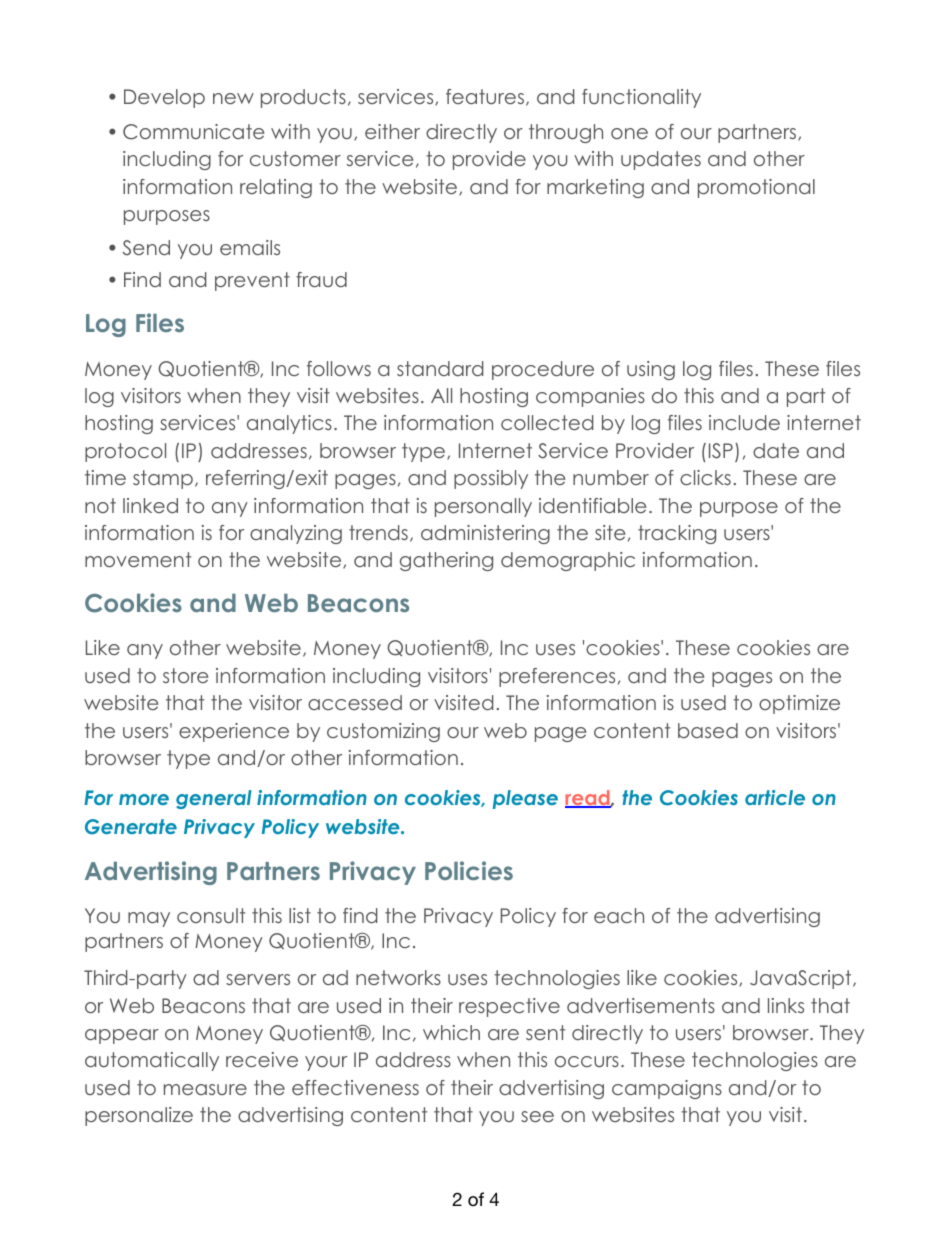 The width and height of the document is (952, 1233). I want to click on Policies, so click(469, 870).
